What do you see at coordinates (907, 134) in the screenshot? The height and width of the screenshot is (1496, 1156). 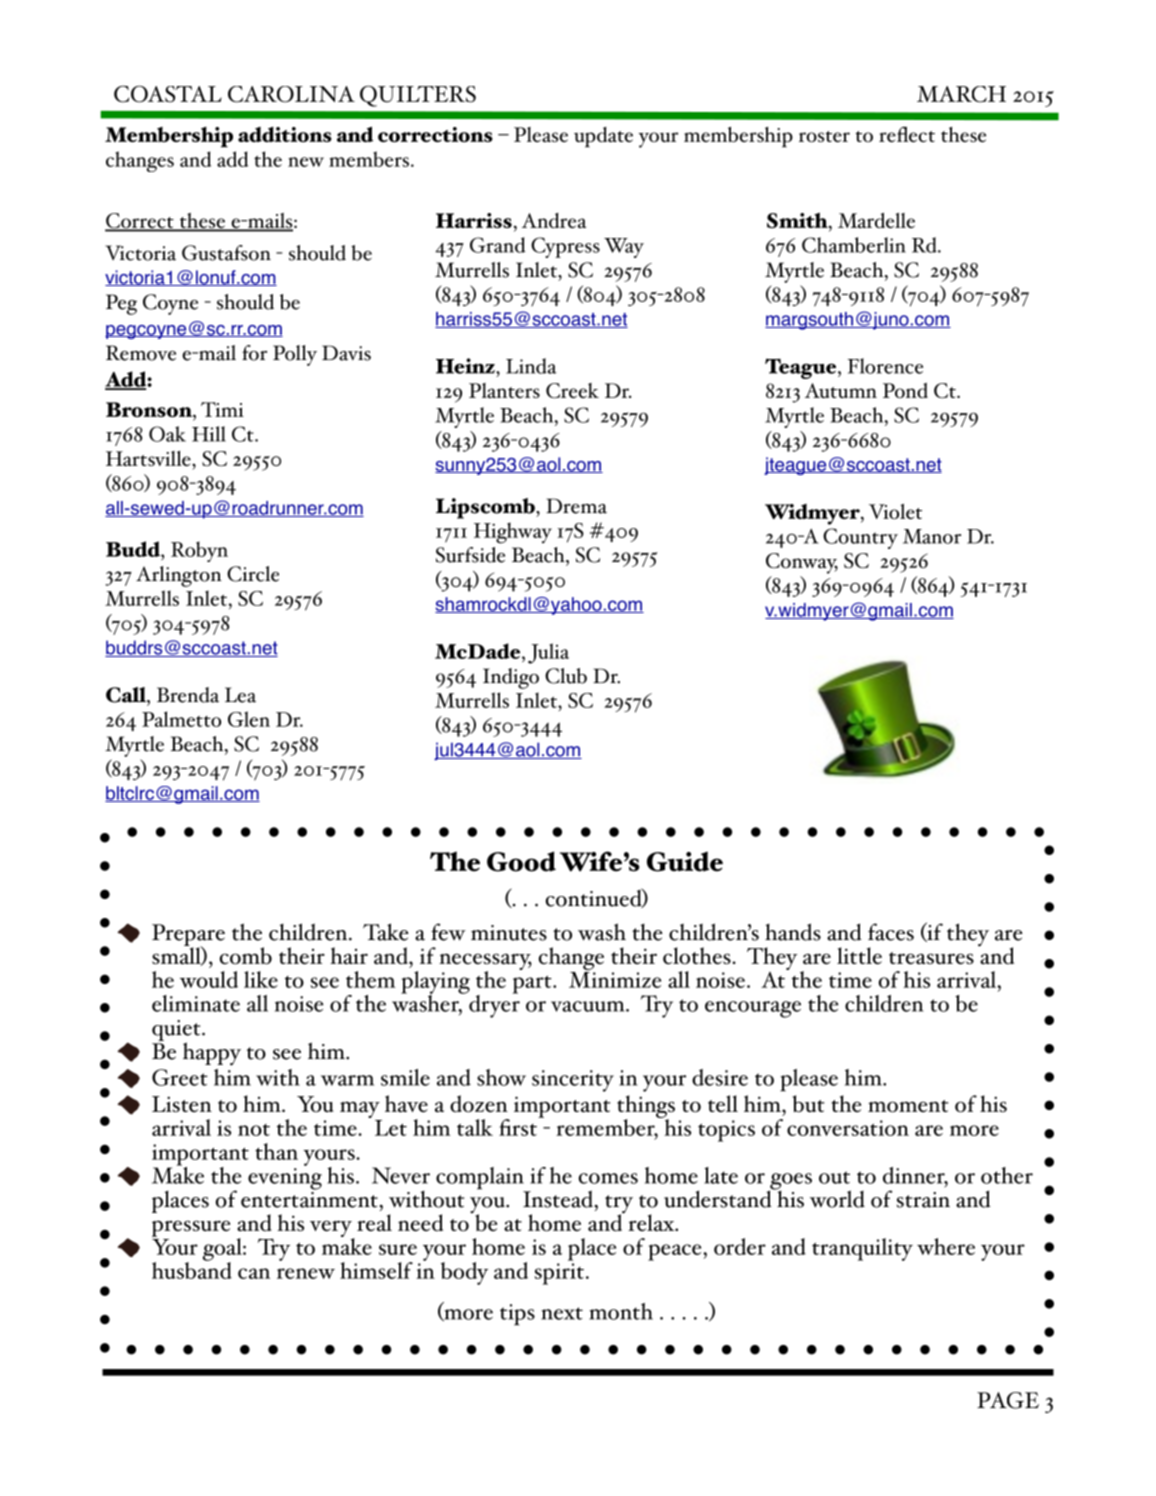 I see `reflect` at bounding box center [907, 134].
